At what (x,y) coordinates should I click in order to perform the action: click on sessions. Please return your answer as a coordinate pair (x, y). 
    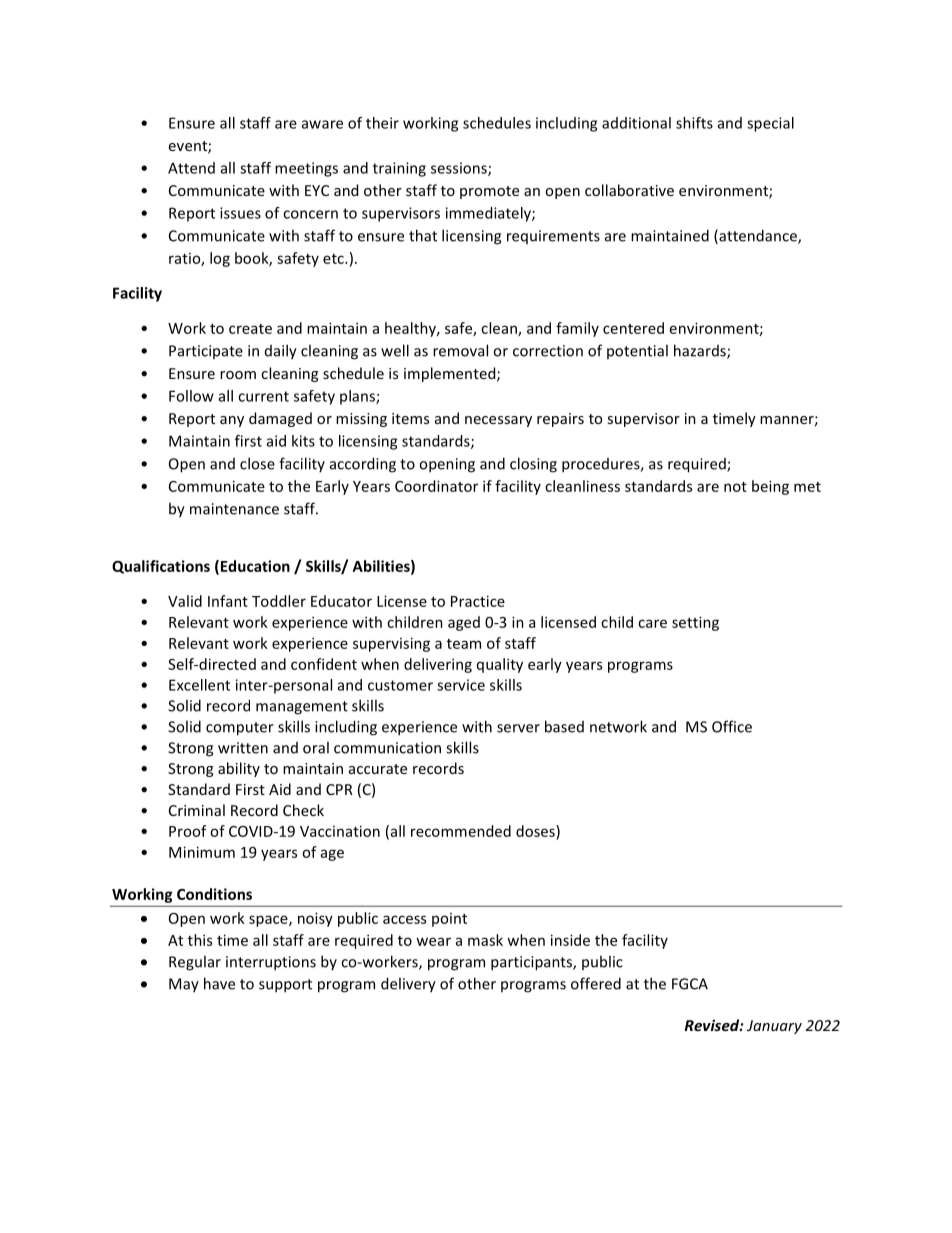
    Looking at the image, I should click on (460, 169).
